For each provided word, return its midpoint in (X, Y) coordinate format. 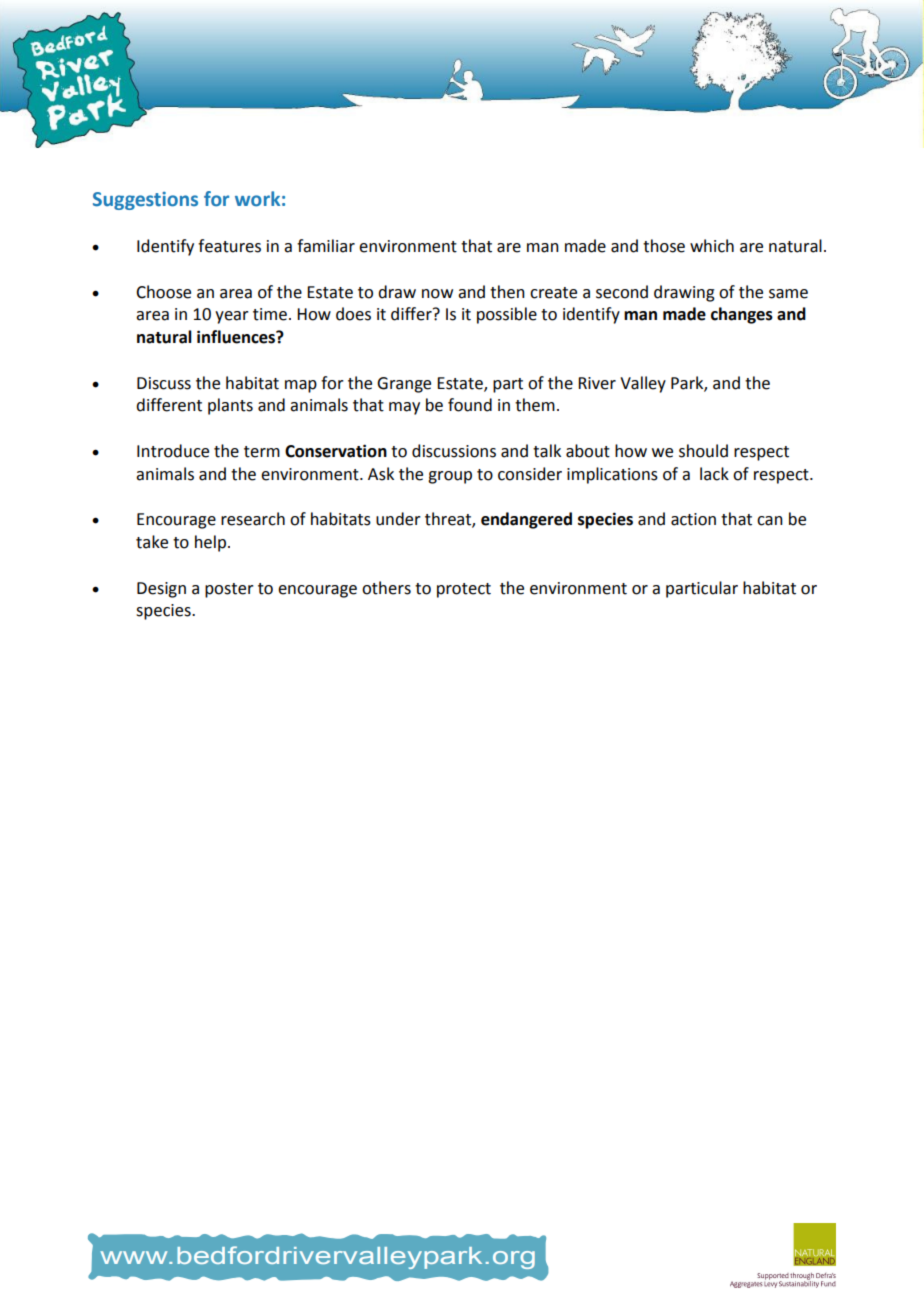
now (437, 294)
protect (464, 590)
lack (714, 474)
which (712, 246)
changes (742, 315)
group (450, 477)
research (253, 519)
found (470, 405)
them (535, 405)
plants (230, 406)
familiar (326, 246)
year (232, 317)
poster (229, 590)
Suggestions (145, 201)
